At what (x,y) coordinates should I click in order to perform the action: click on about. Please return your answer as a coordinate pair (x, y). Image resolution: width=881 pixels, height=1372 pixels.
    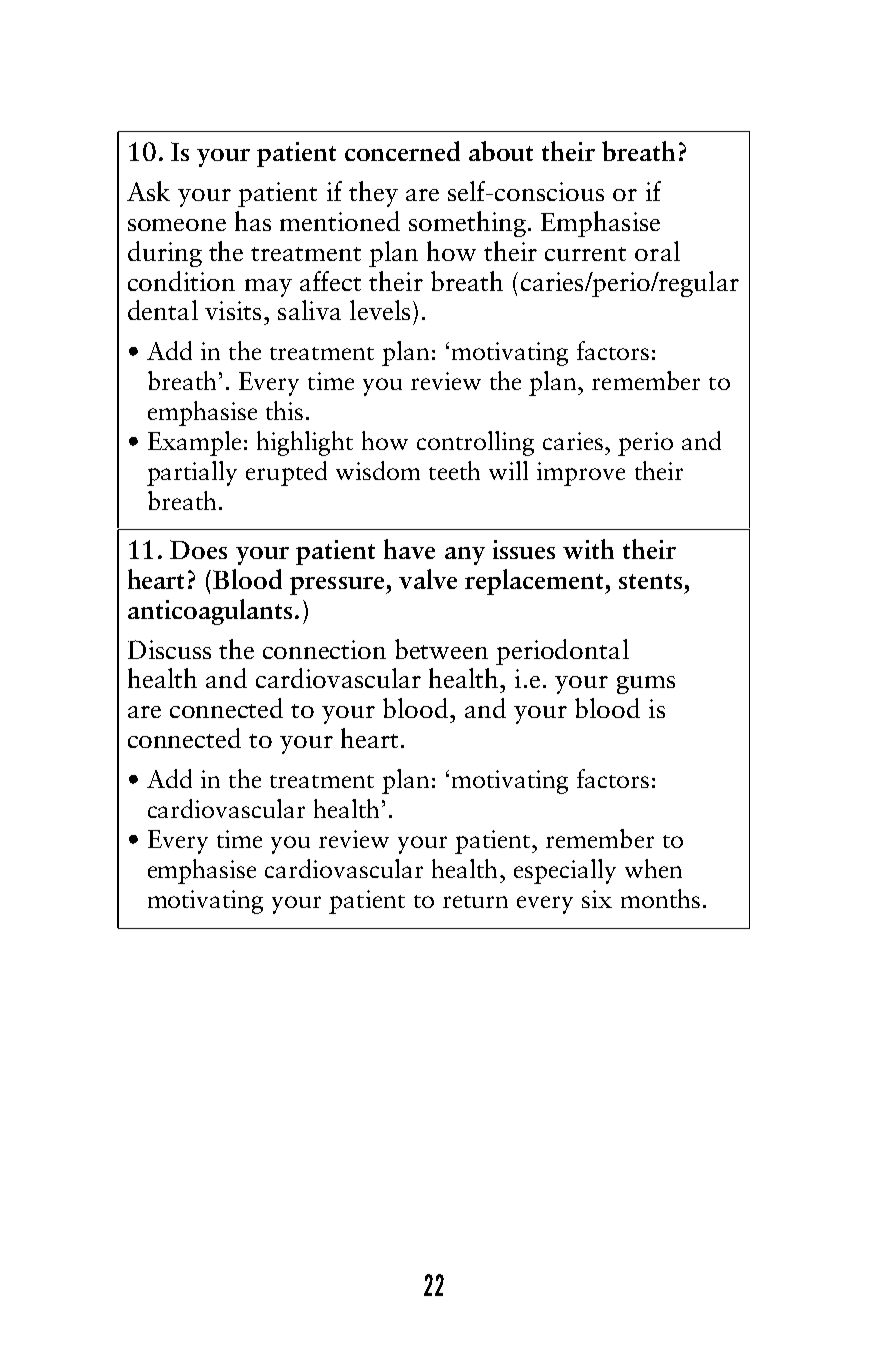
    Looking at the image, I should click on (501, 151).
